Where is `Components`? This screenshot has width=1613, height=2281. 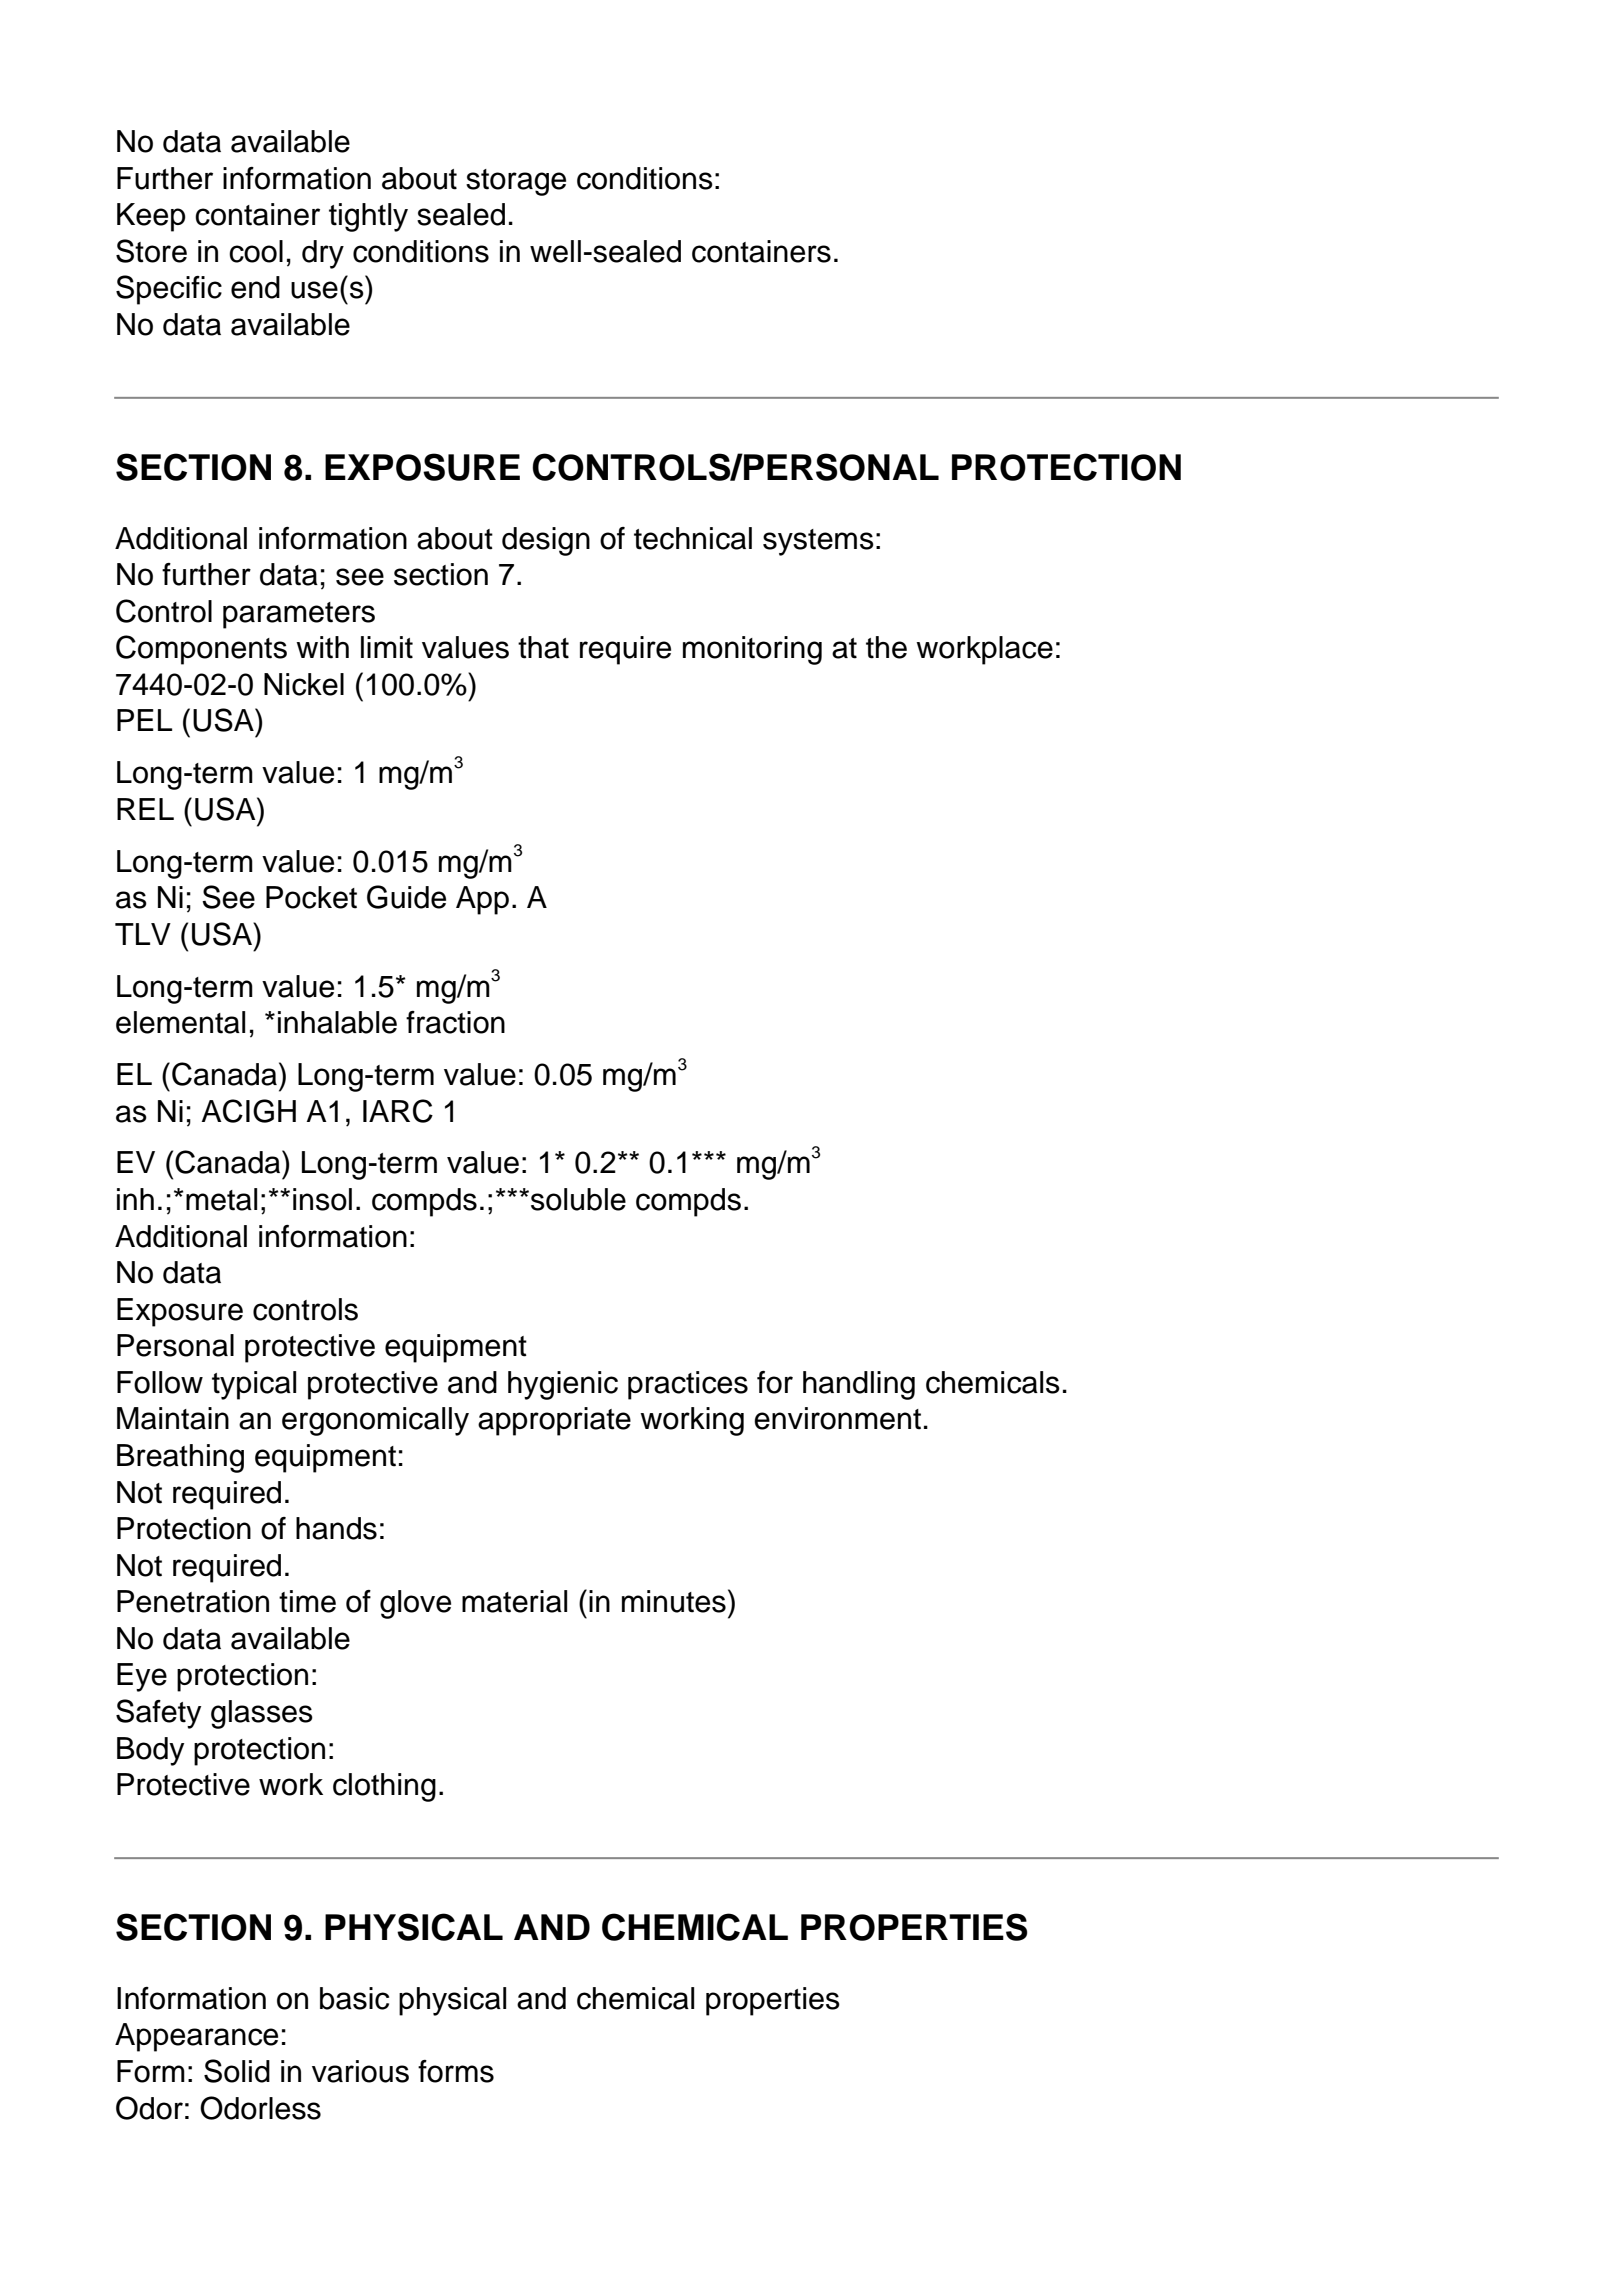
Components is located at coordinates (201, 650).
